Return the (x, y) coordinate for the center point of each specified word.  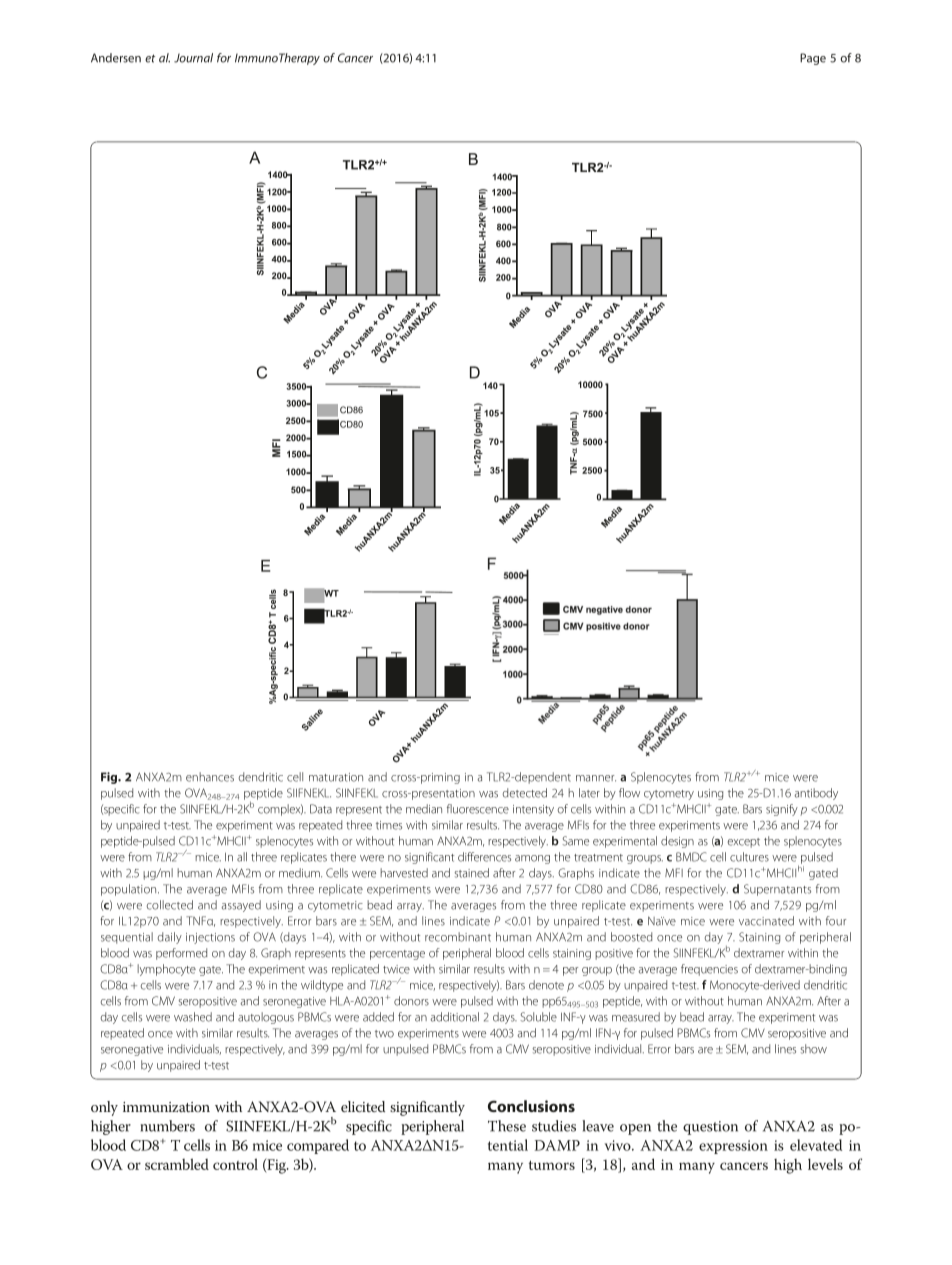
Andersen (116, 58)
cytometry (669, 795)
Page (813, 59)
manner (596, 778)
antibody (816, 794)
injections (210, 938)
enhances (210, 777)
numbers (168, 1126)
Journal (193, 58)
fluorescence (478, 809)
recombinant (458, 937)
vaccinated (766, 921)
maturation (336, 777)
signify (782, 810)
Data (321, 809)
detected (525, 793)
